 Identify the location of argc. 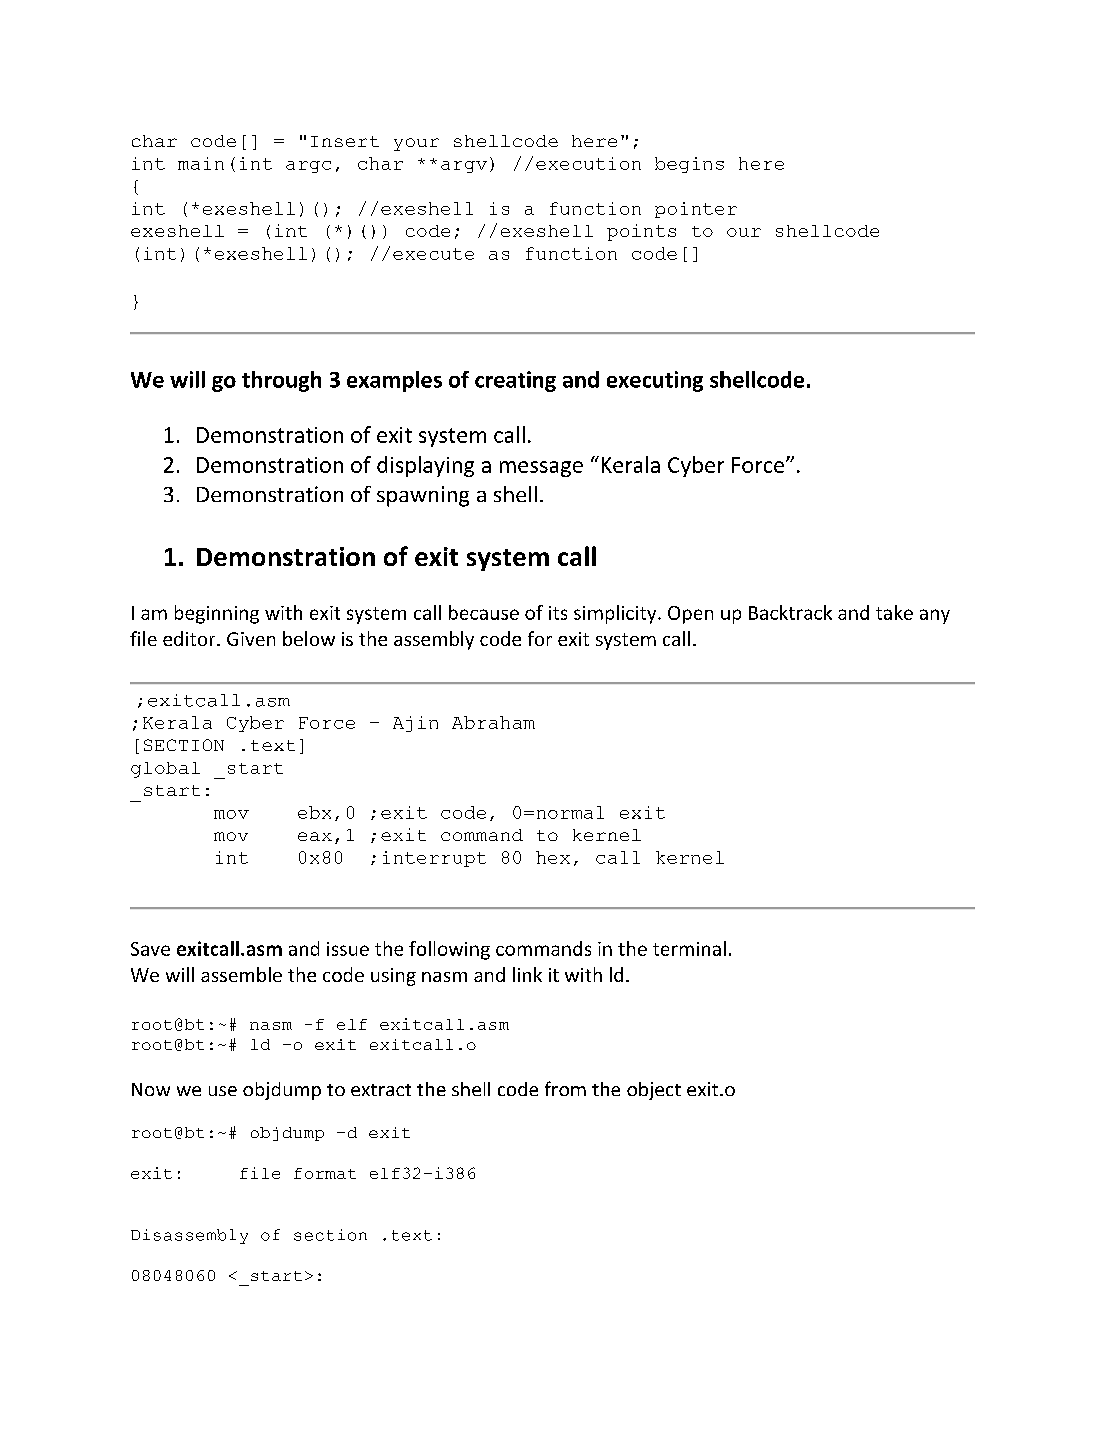
(308, 167).
